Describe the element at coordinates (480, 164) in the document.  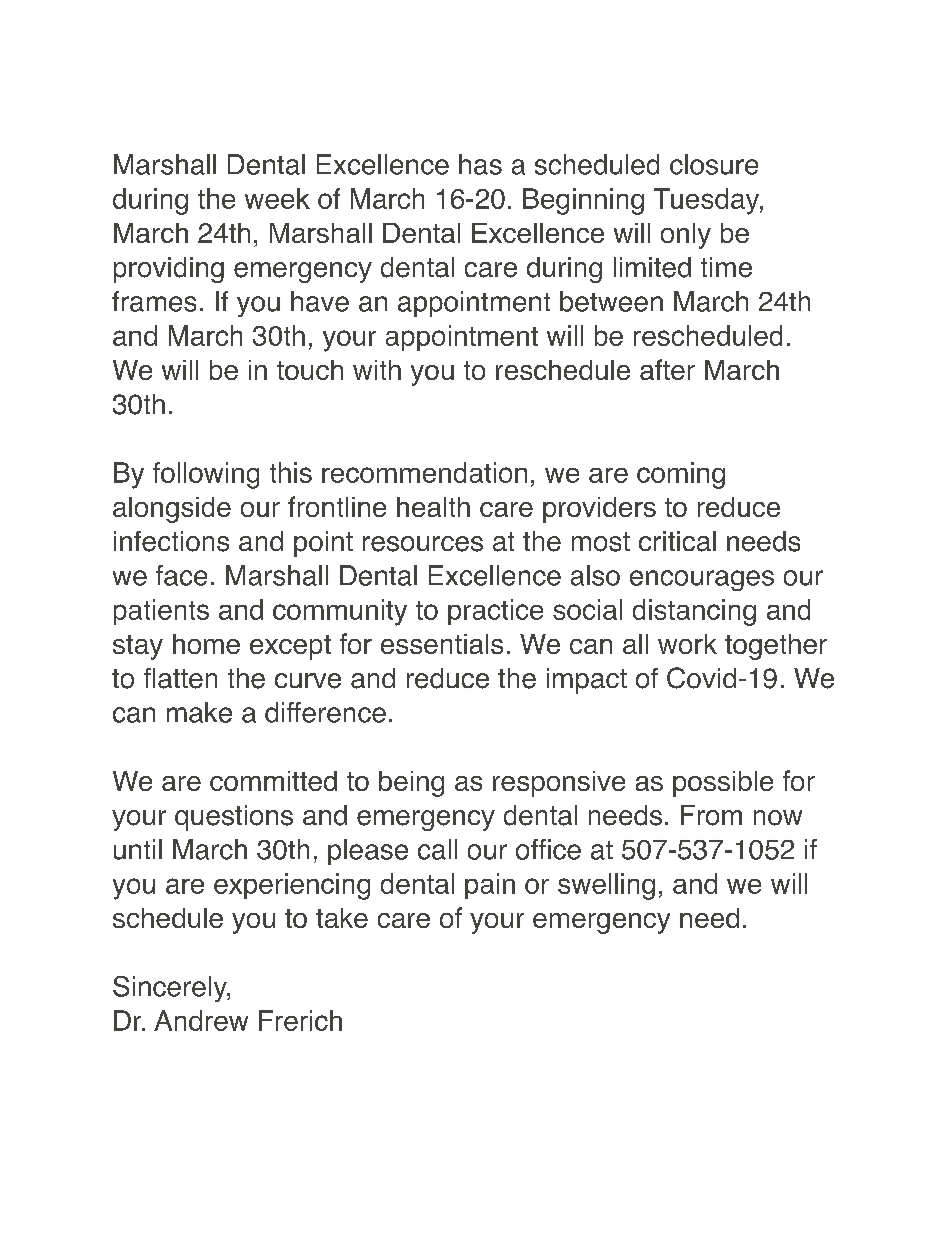
I see `has` at that location.
